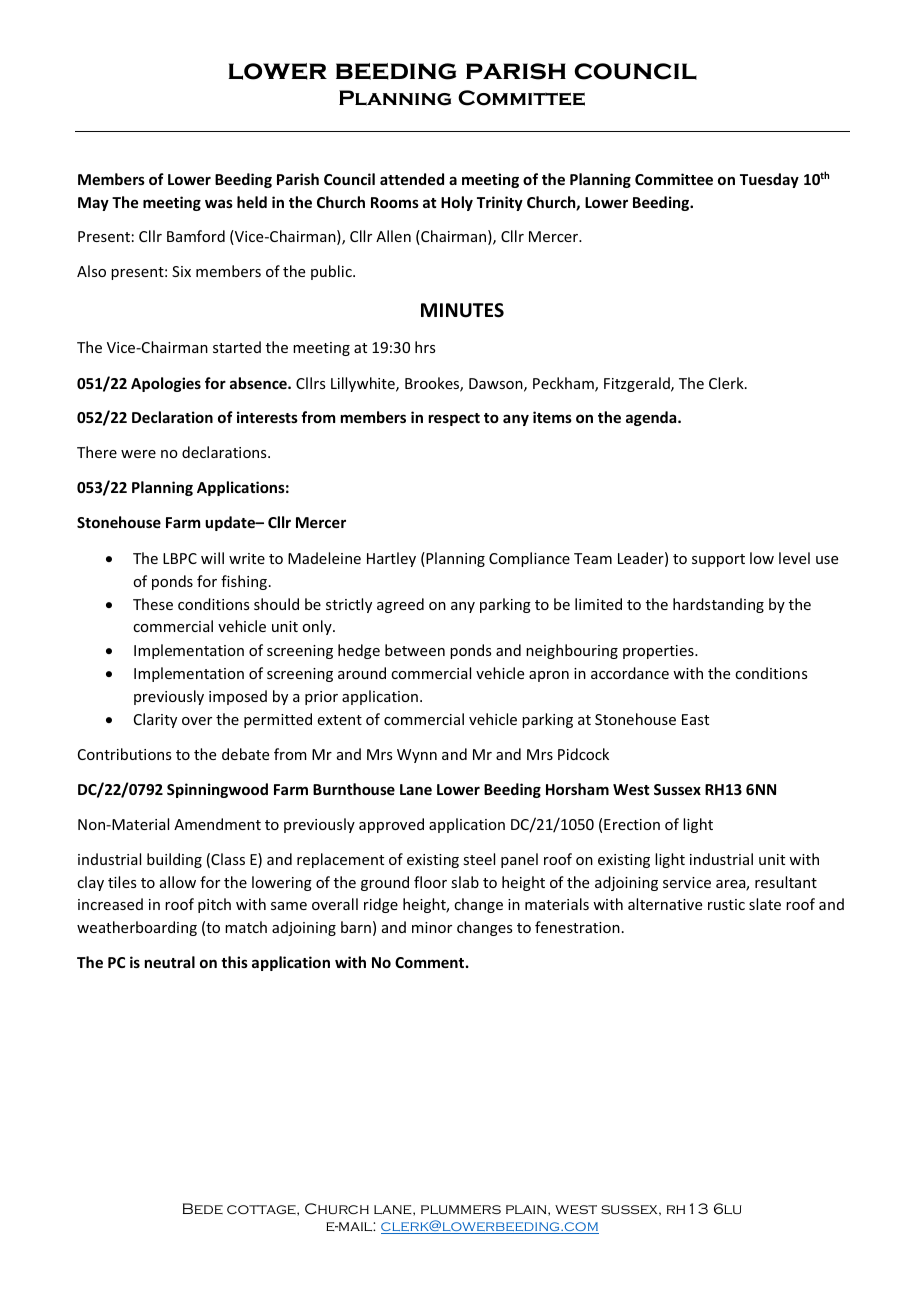 Image resolution: width=924 pixels, height=1308 pixels. What do you see at coordinates (417, 756) in the screenshot?
I see `Wynn` at bounding box center [417, 756].
